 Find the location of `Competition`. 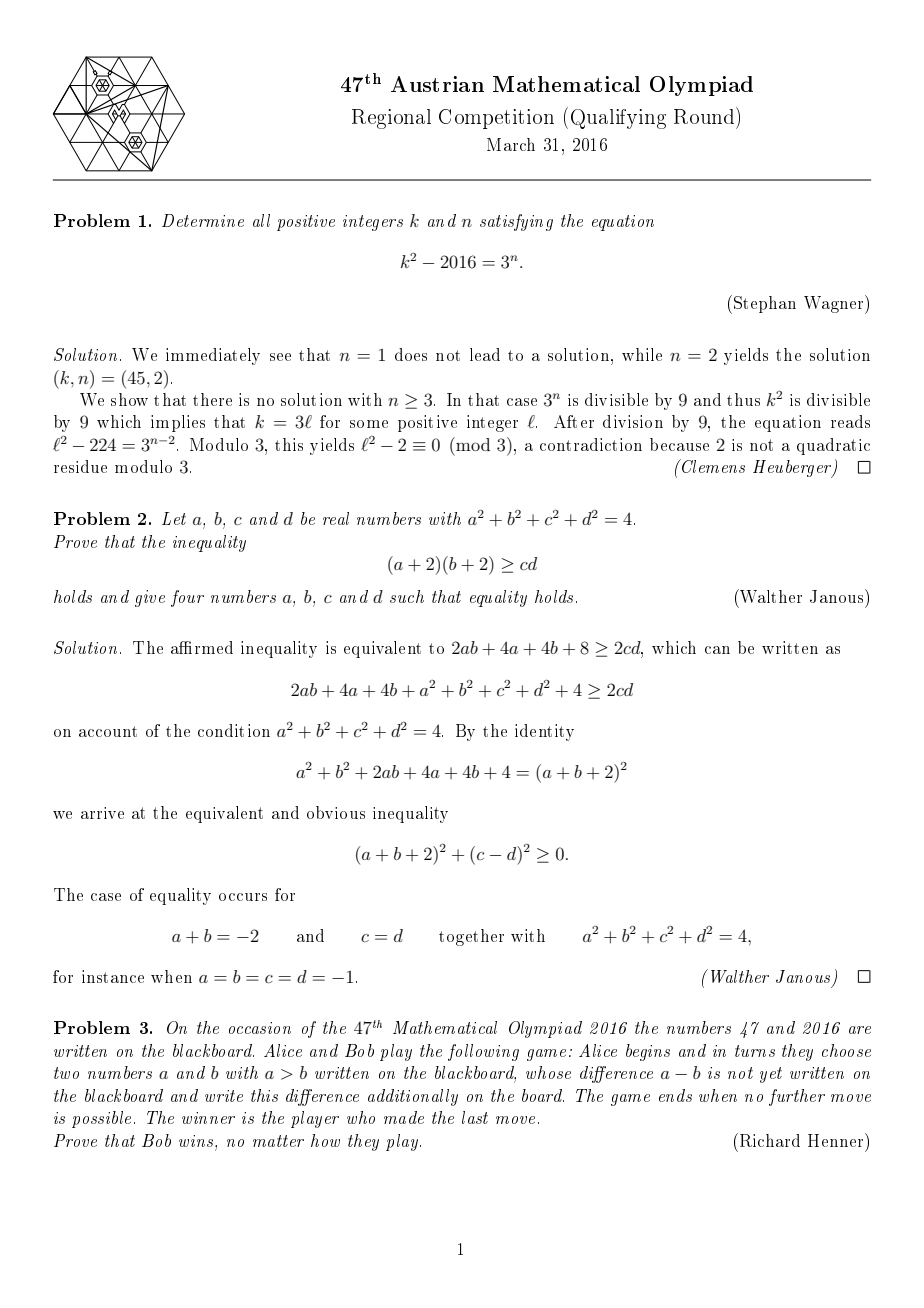

Competition is located at coordinates (496, 119).
